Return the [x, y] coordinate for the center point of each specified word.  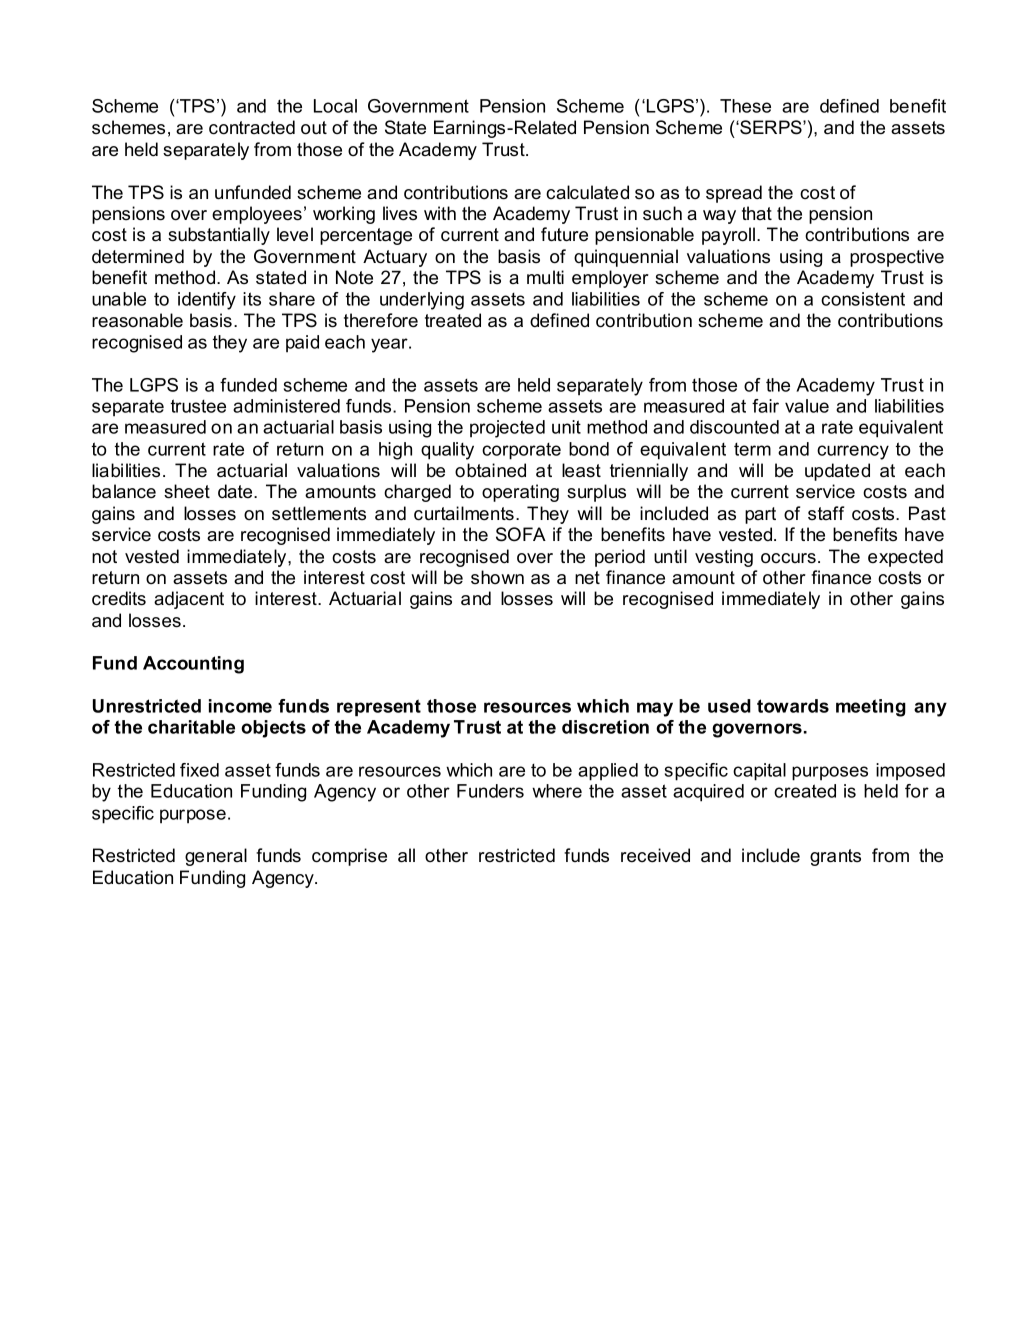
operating [520, 493]
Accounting [193, 665]
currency [853, 452]
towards [793, 706]
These [745, 106]
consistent [863, 299]
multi [545, 277]
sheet [187, 491]
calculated [587, 192]
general [216, 857]
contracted [252, 127]
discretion [605, 727]
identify [207, 301]
